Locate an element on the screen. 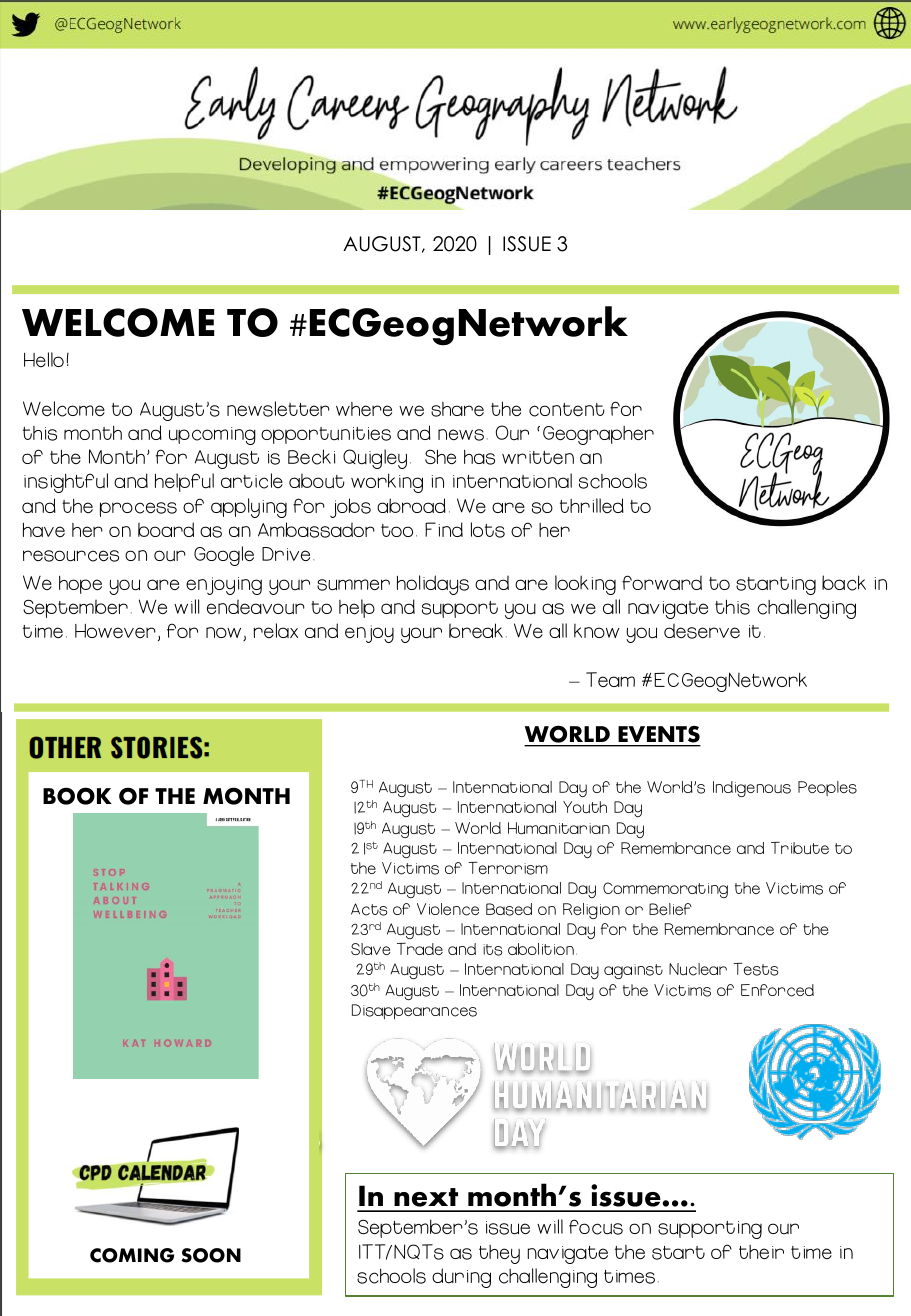 The image size is (911, 1316). Terrorism is located at coordinates (508, 868).
